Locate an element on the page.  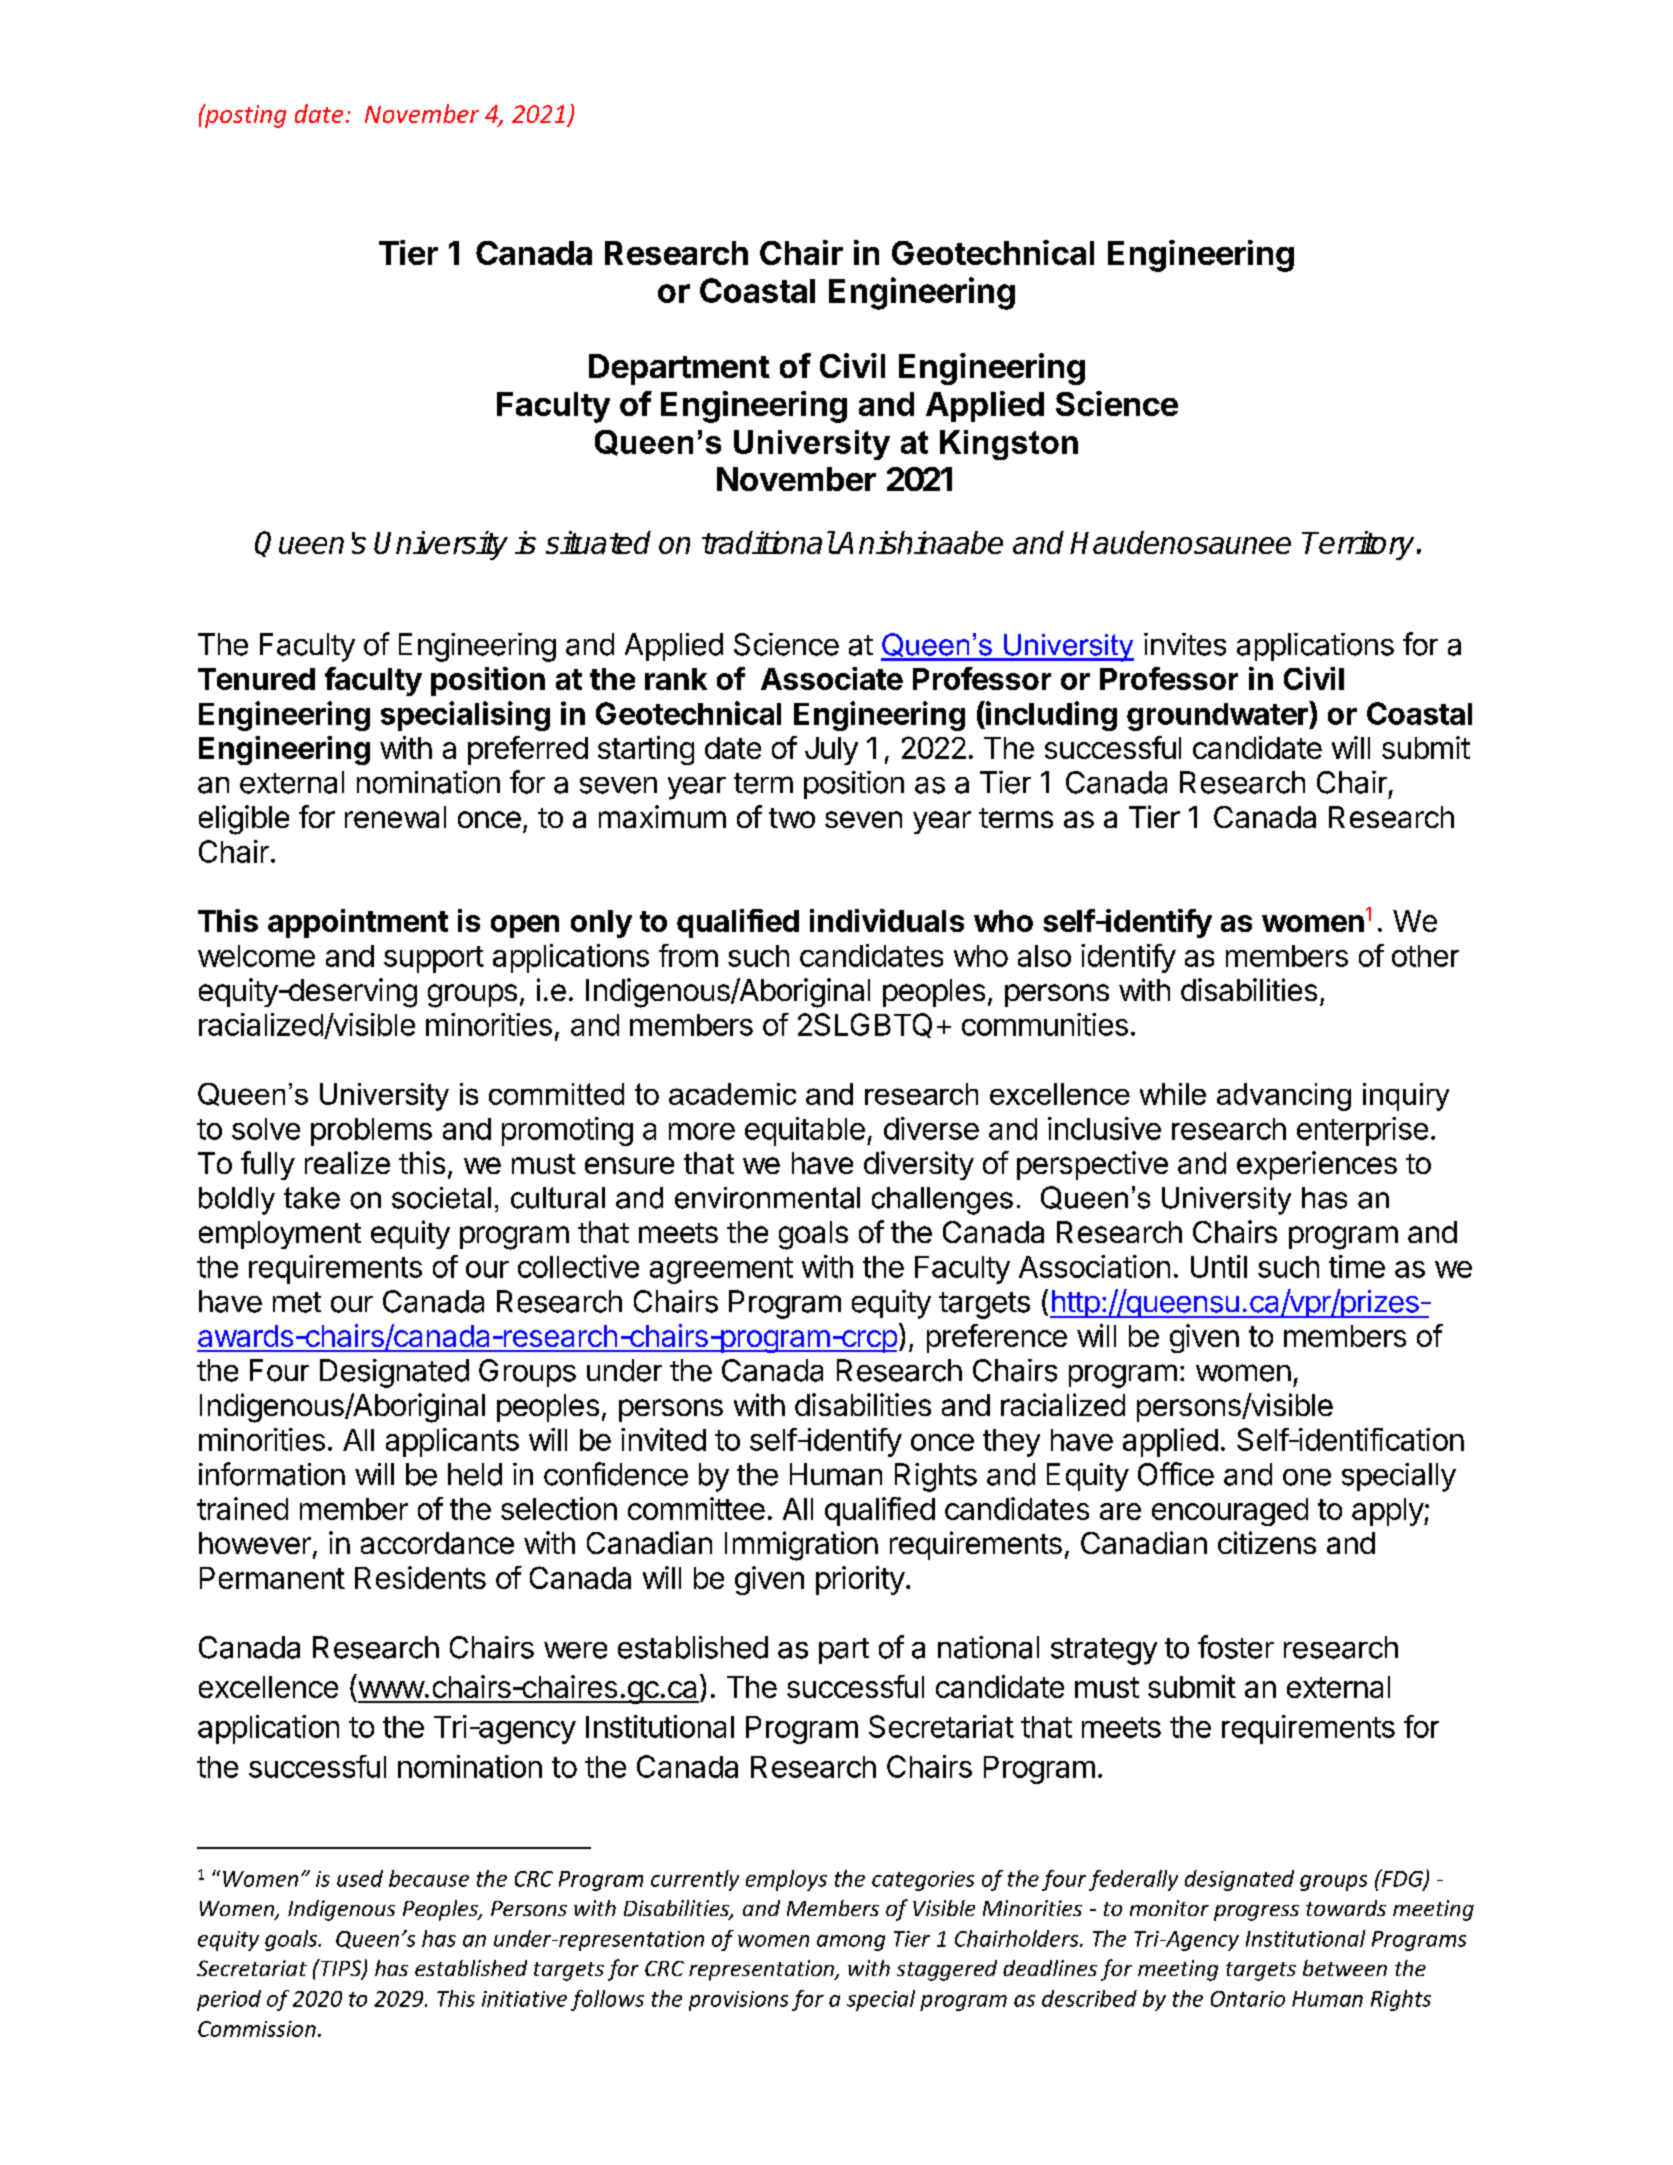
posting is located at coordinates (244, 116).
